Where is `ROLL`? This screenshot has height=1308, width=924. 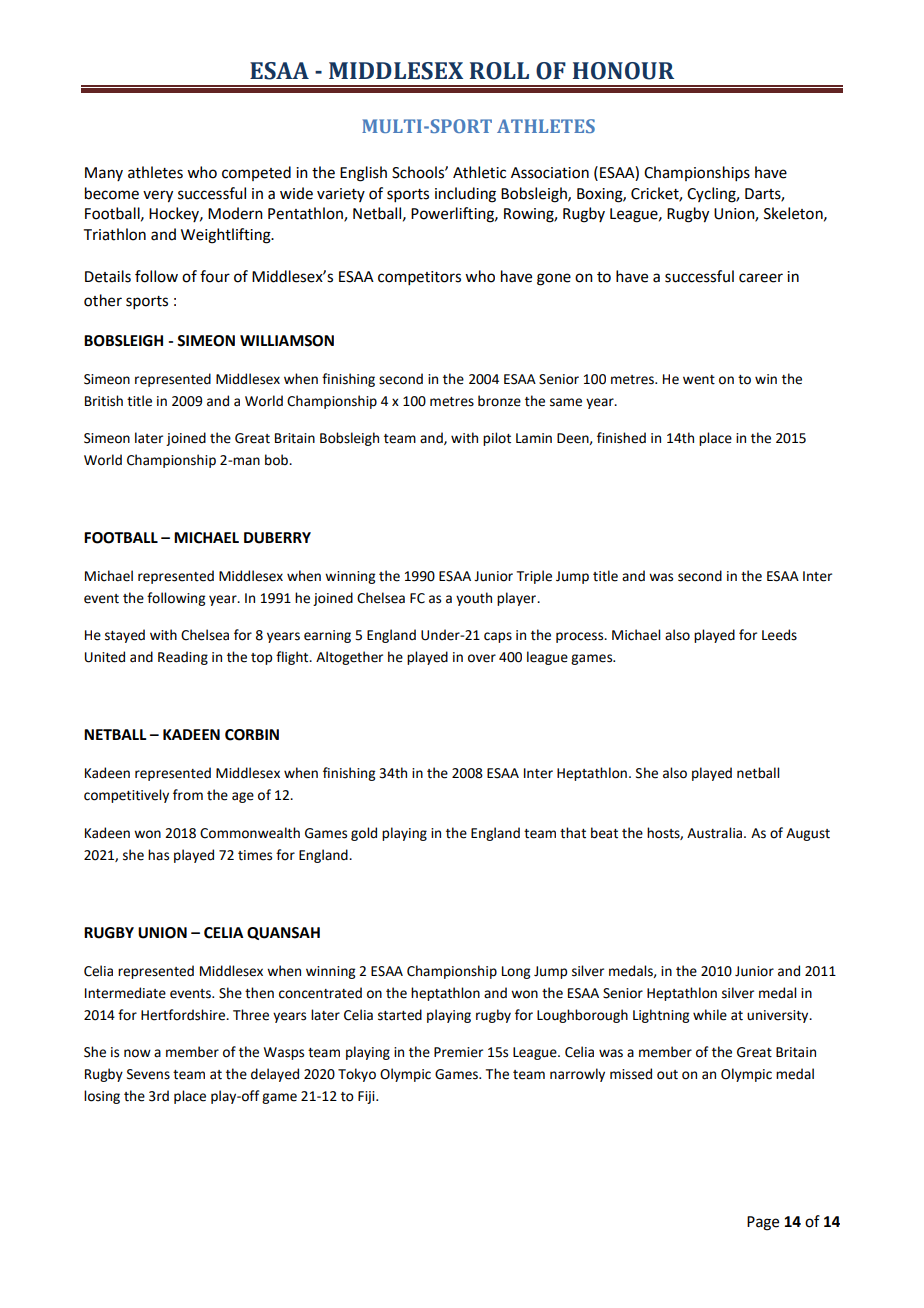 ROLL is located at coordinates (499, 71).
